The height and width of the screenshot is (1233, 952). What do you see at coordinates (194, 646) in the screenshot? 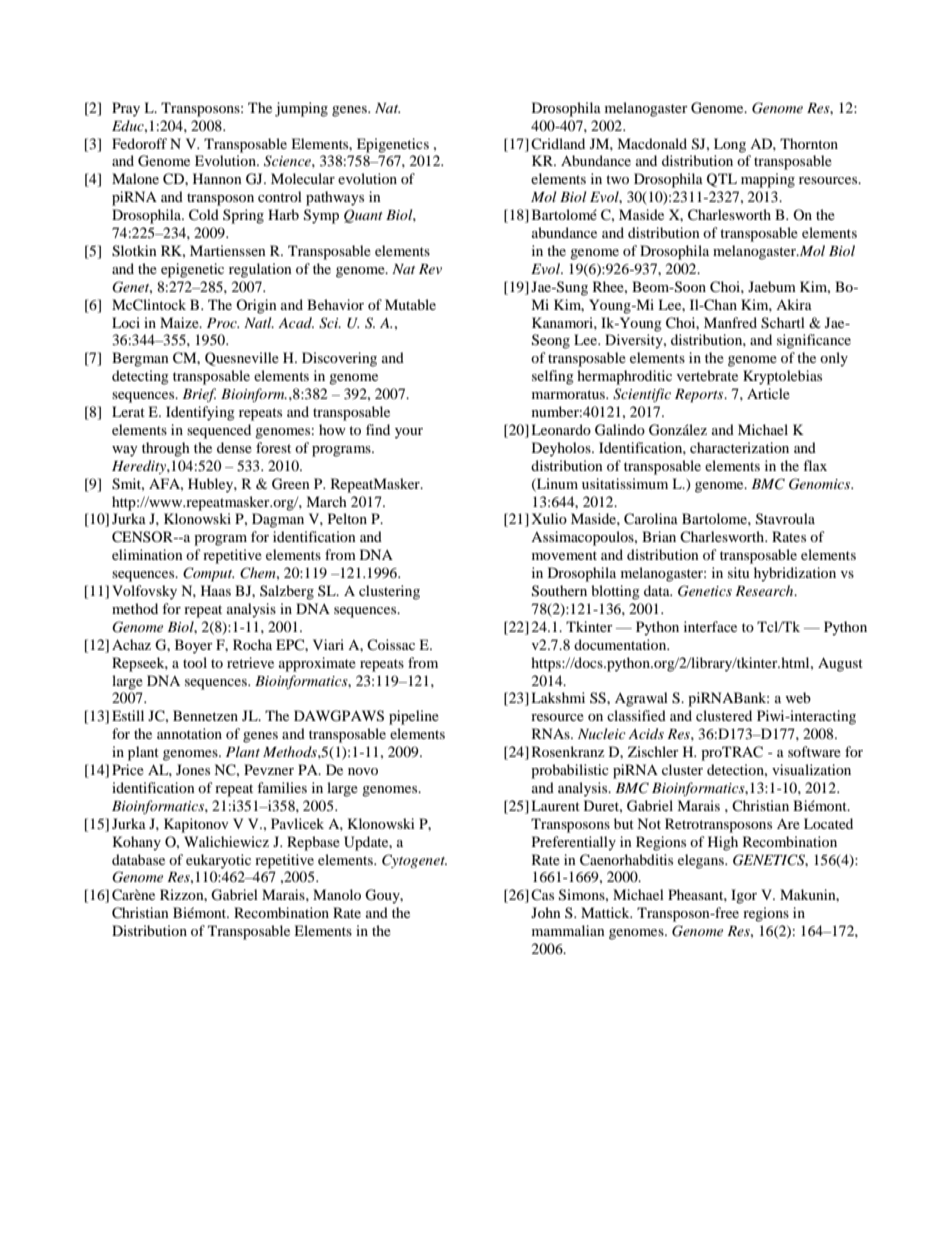
I see `Boyer` at bounding box center [194, 646].
